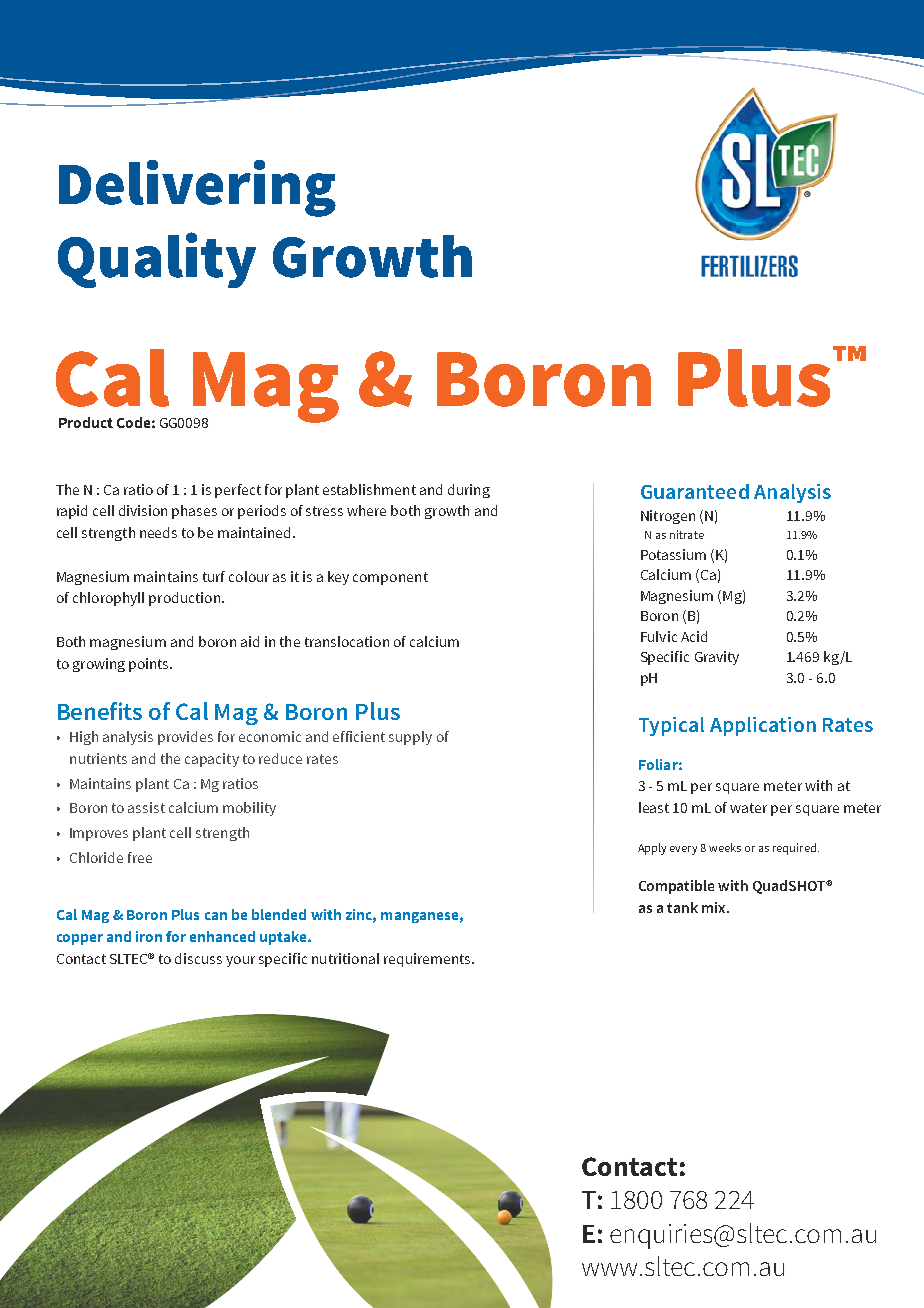  I want to click on Typical, so click(671, 726).
